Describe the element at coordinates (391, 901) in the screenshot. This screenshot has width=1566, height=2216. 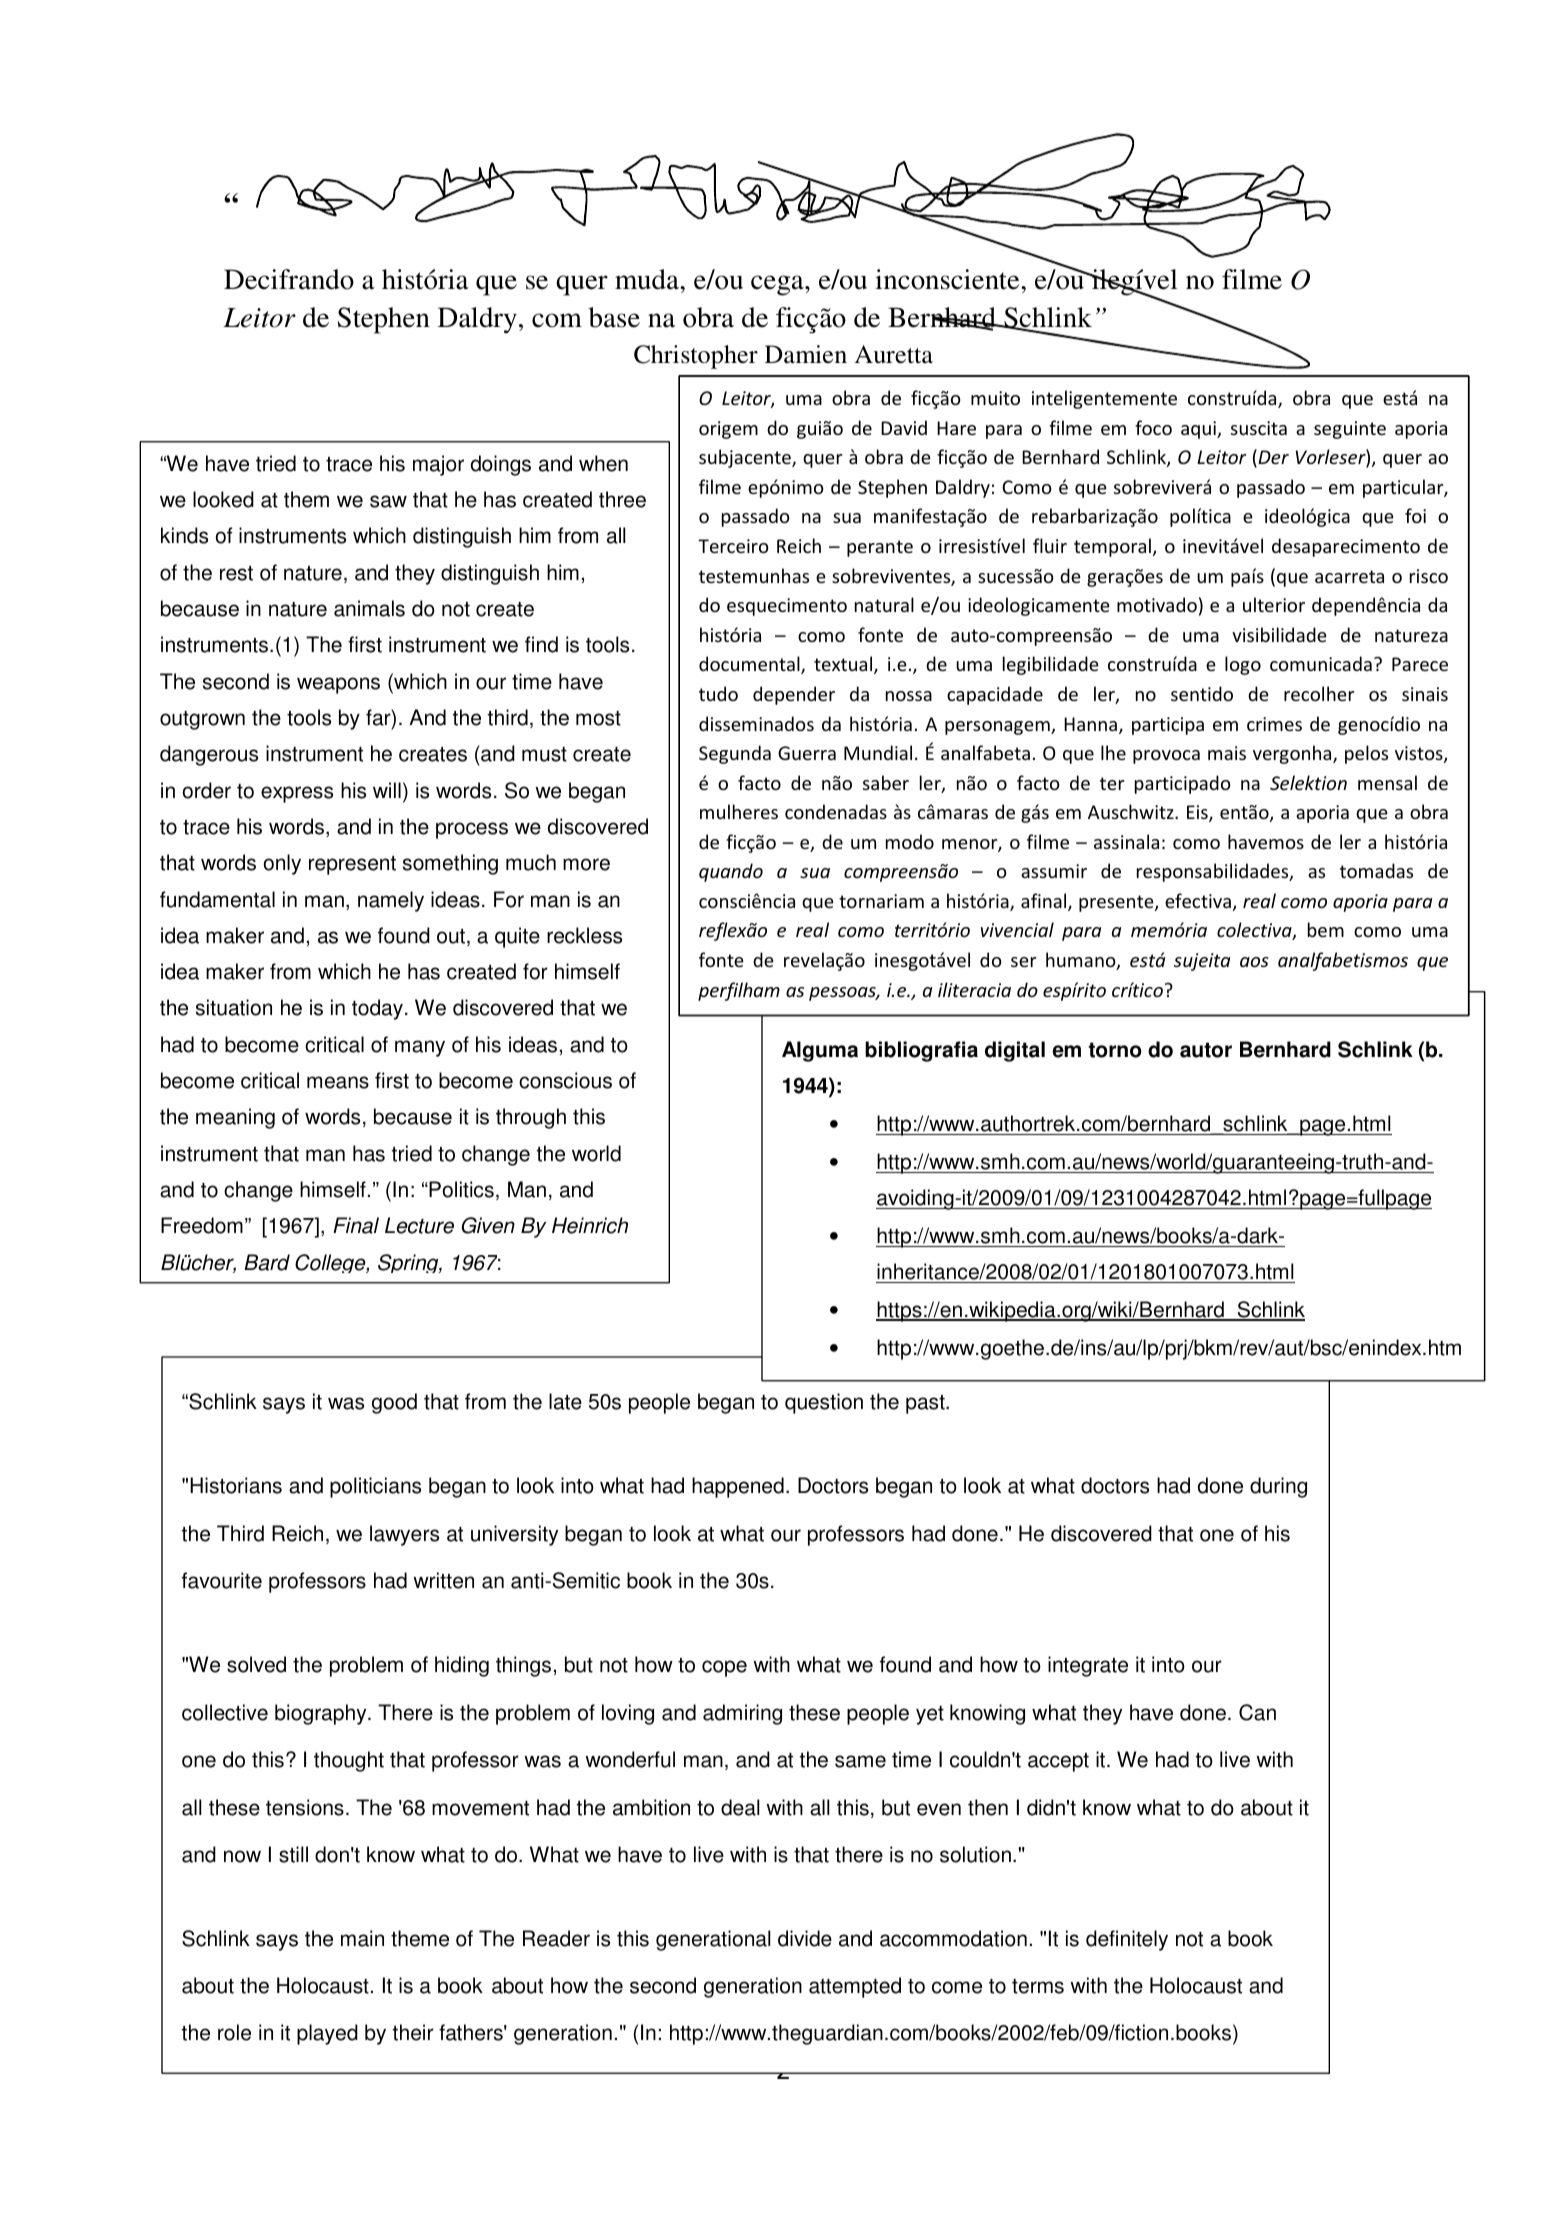
I see `namely` at that location.
